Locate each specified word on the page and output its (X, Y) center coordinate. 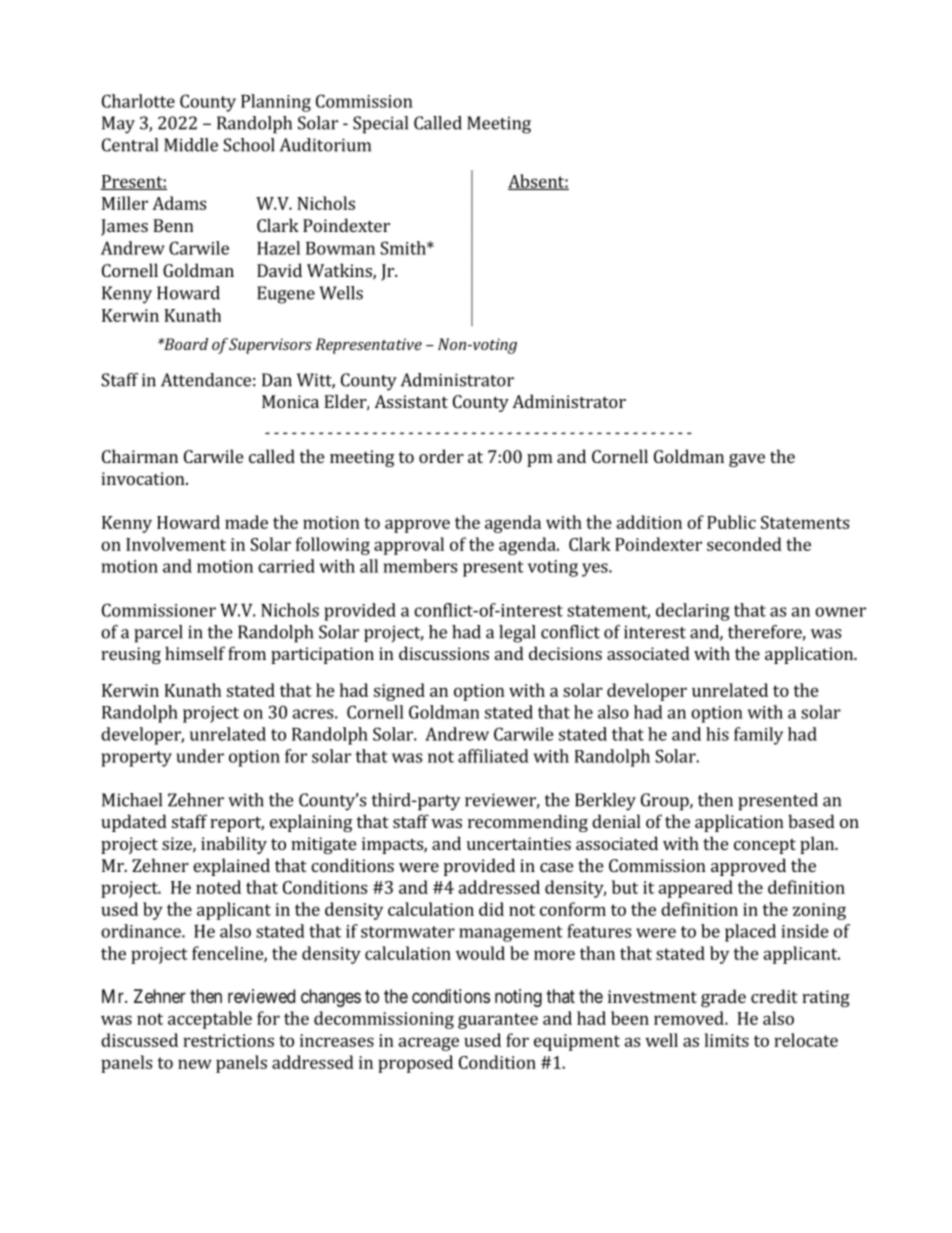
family (758, 736)
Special (380, 125)
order (441, 456)
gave (747, 460)
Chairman (140, 456)
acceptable (210, 1020)
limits (727, 1040)
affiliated (493, 756)
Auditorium (325, 145)
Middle (191, 145)
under (200, 756)
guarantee (498, 1021)
